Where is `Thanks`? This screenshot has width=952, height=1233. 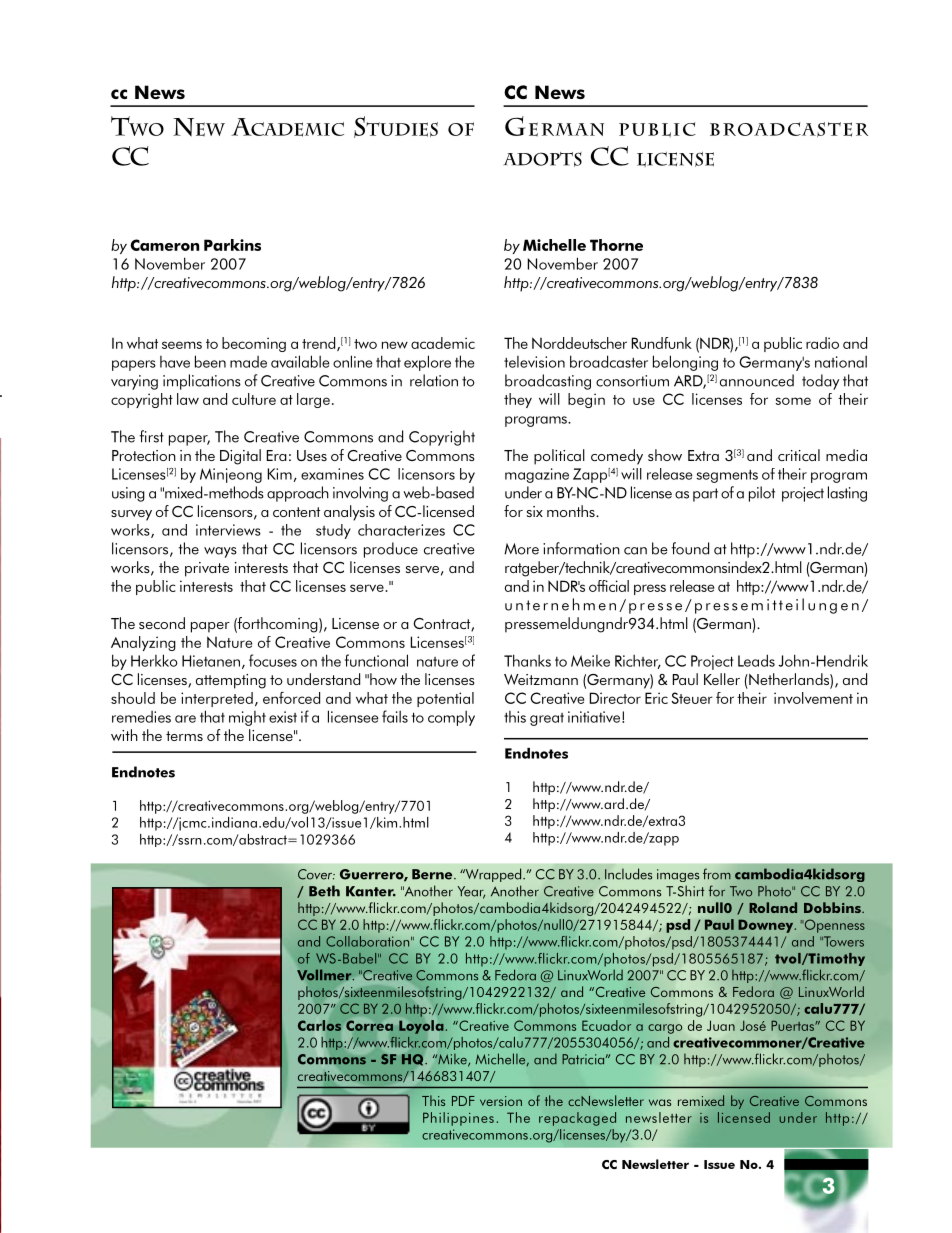 Thanks is located at coordinates (527, 660).
